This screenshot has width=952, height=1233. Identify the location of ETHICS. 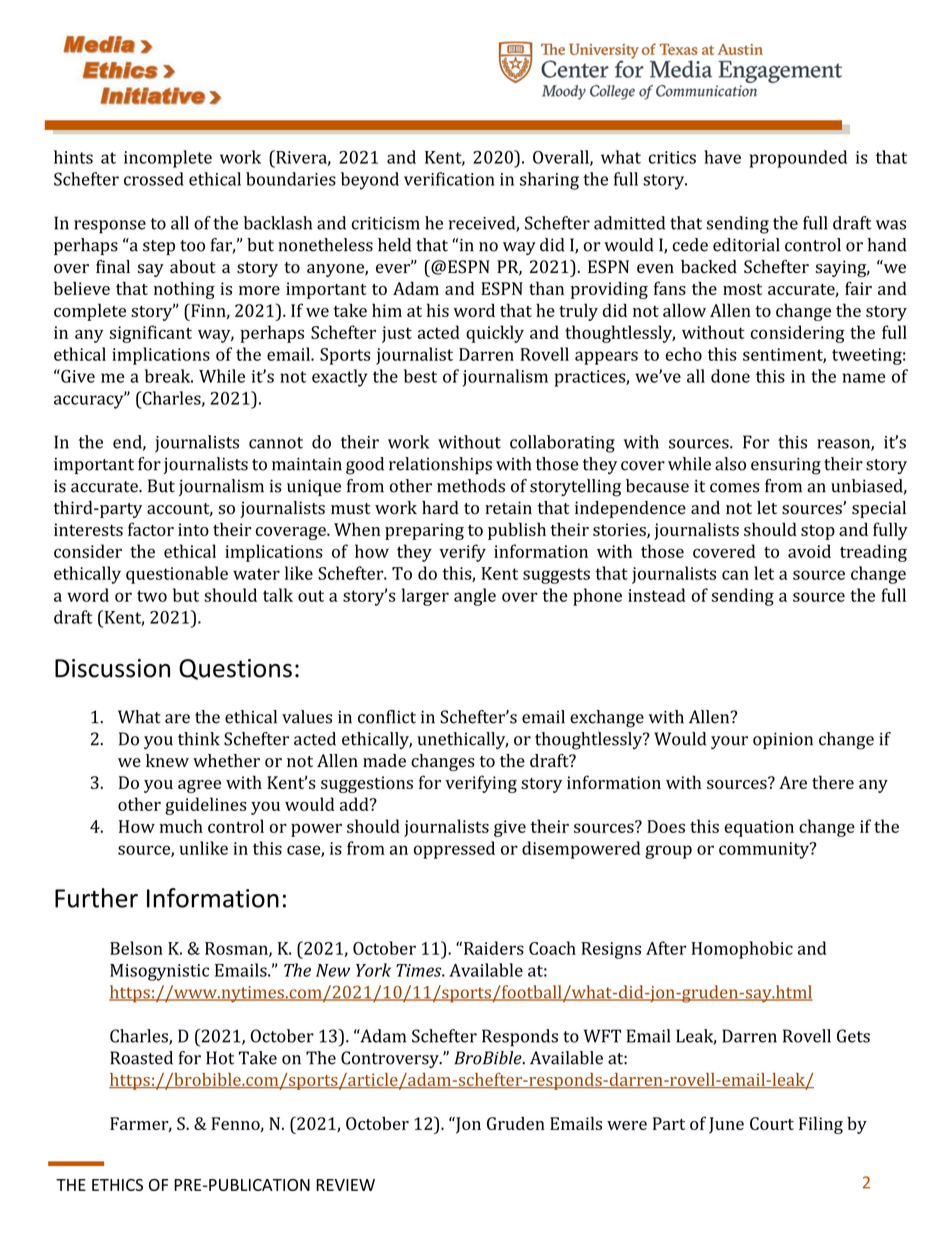
(117, 1185).
